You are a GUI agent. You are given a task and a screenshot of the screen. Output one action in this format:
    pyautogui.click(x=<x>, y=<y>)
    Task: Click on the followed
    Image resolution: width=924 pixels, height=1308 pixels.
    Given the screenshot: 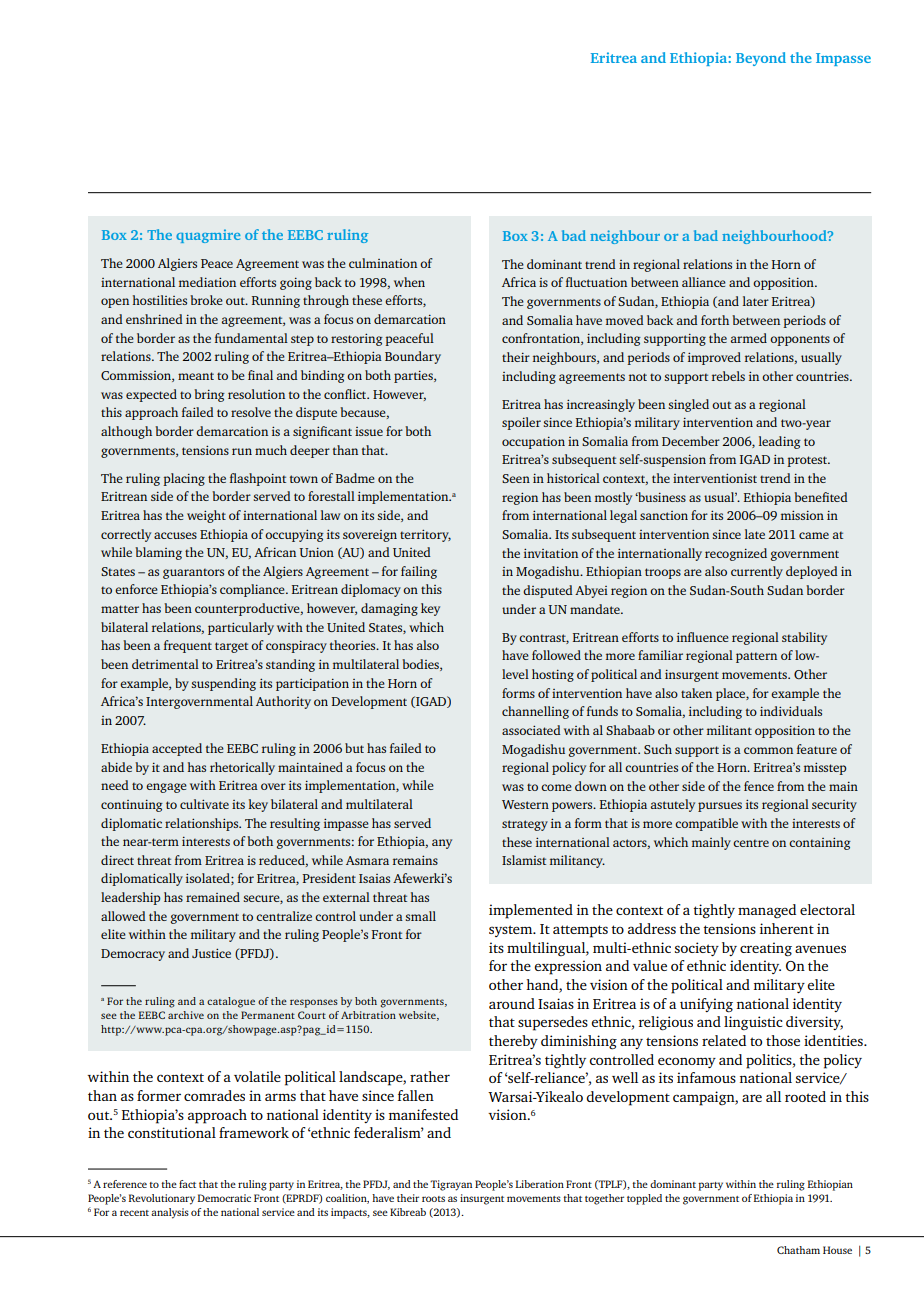 What is the action you would take?
    pyautogui.click(x=556, y=655)
